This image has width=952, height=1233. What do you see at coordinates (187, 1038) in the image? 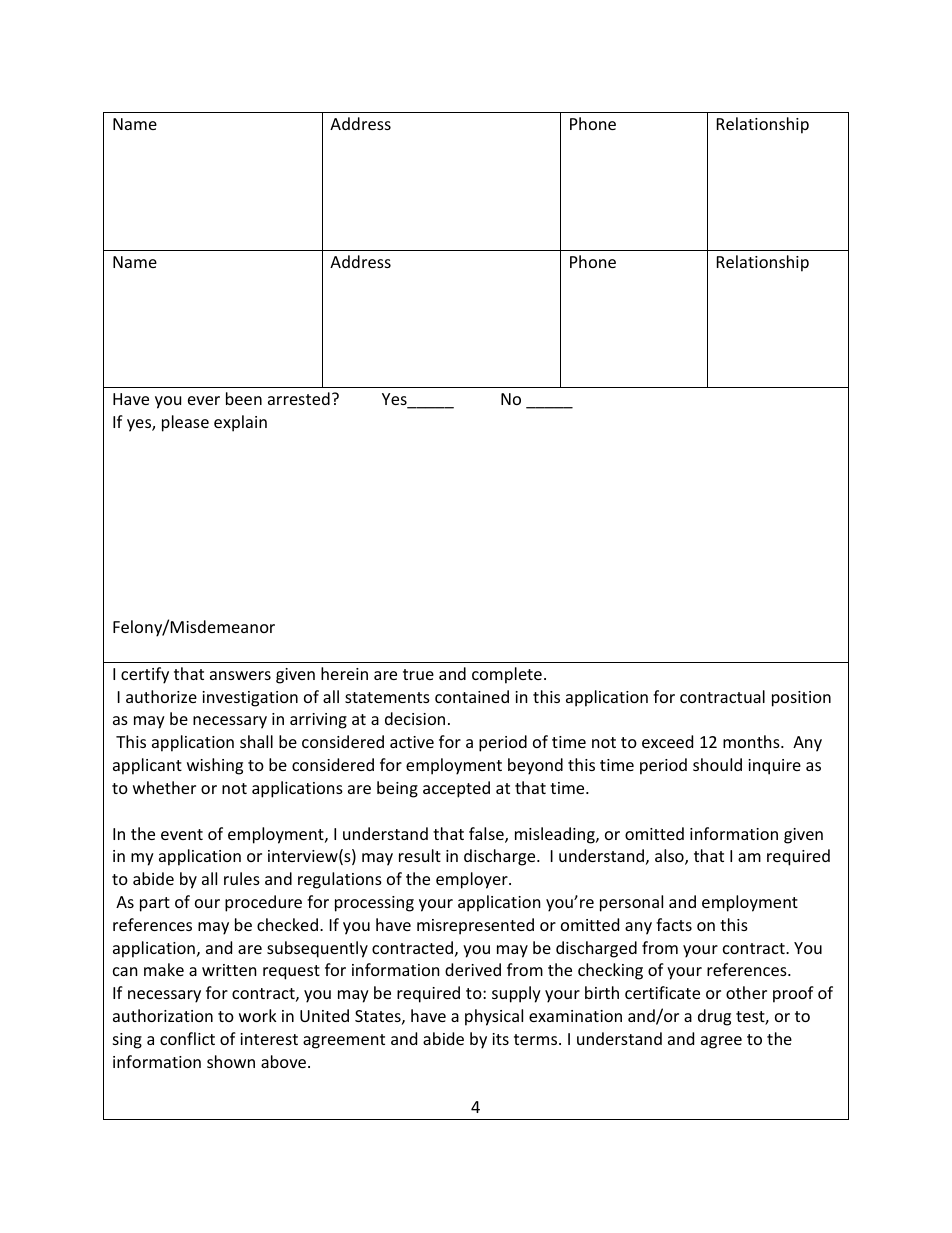
I see `conflict` at bounding box center [187, 1038].
